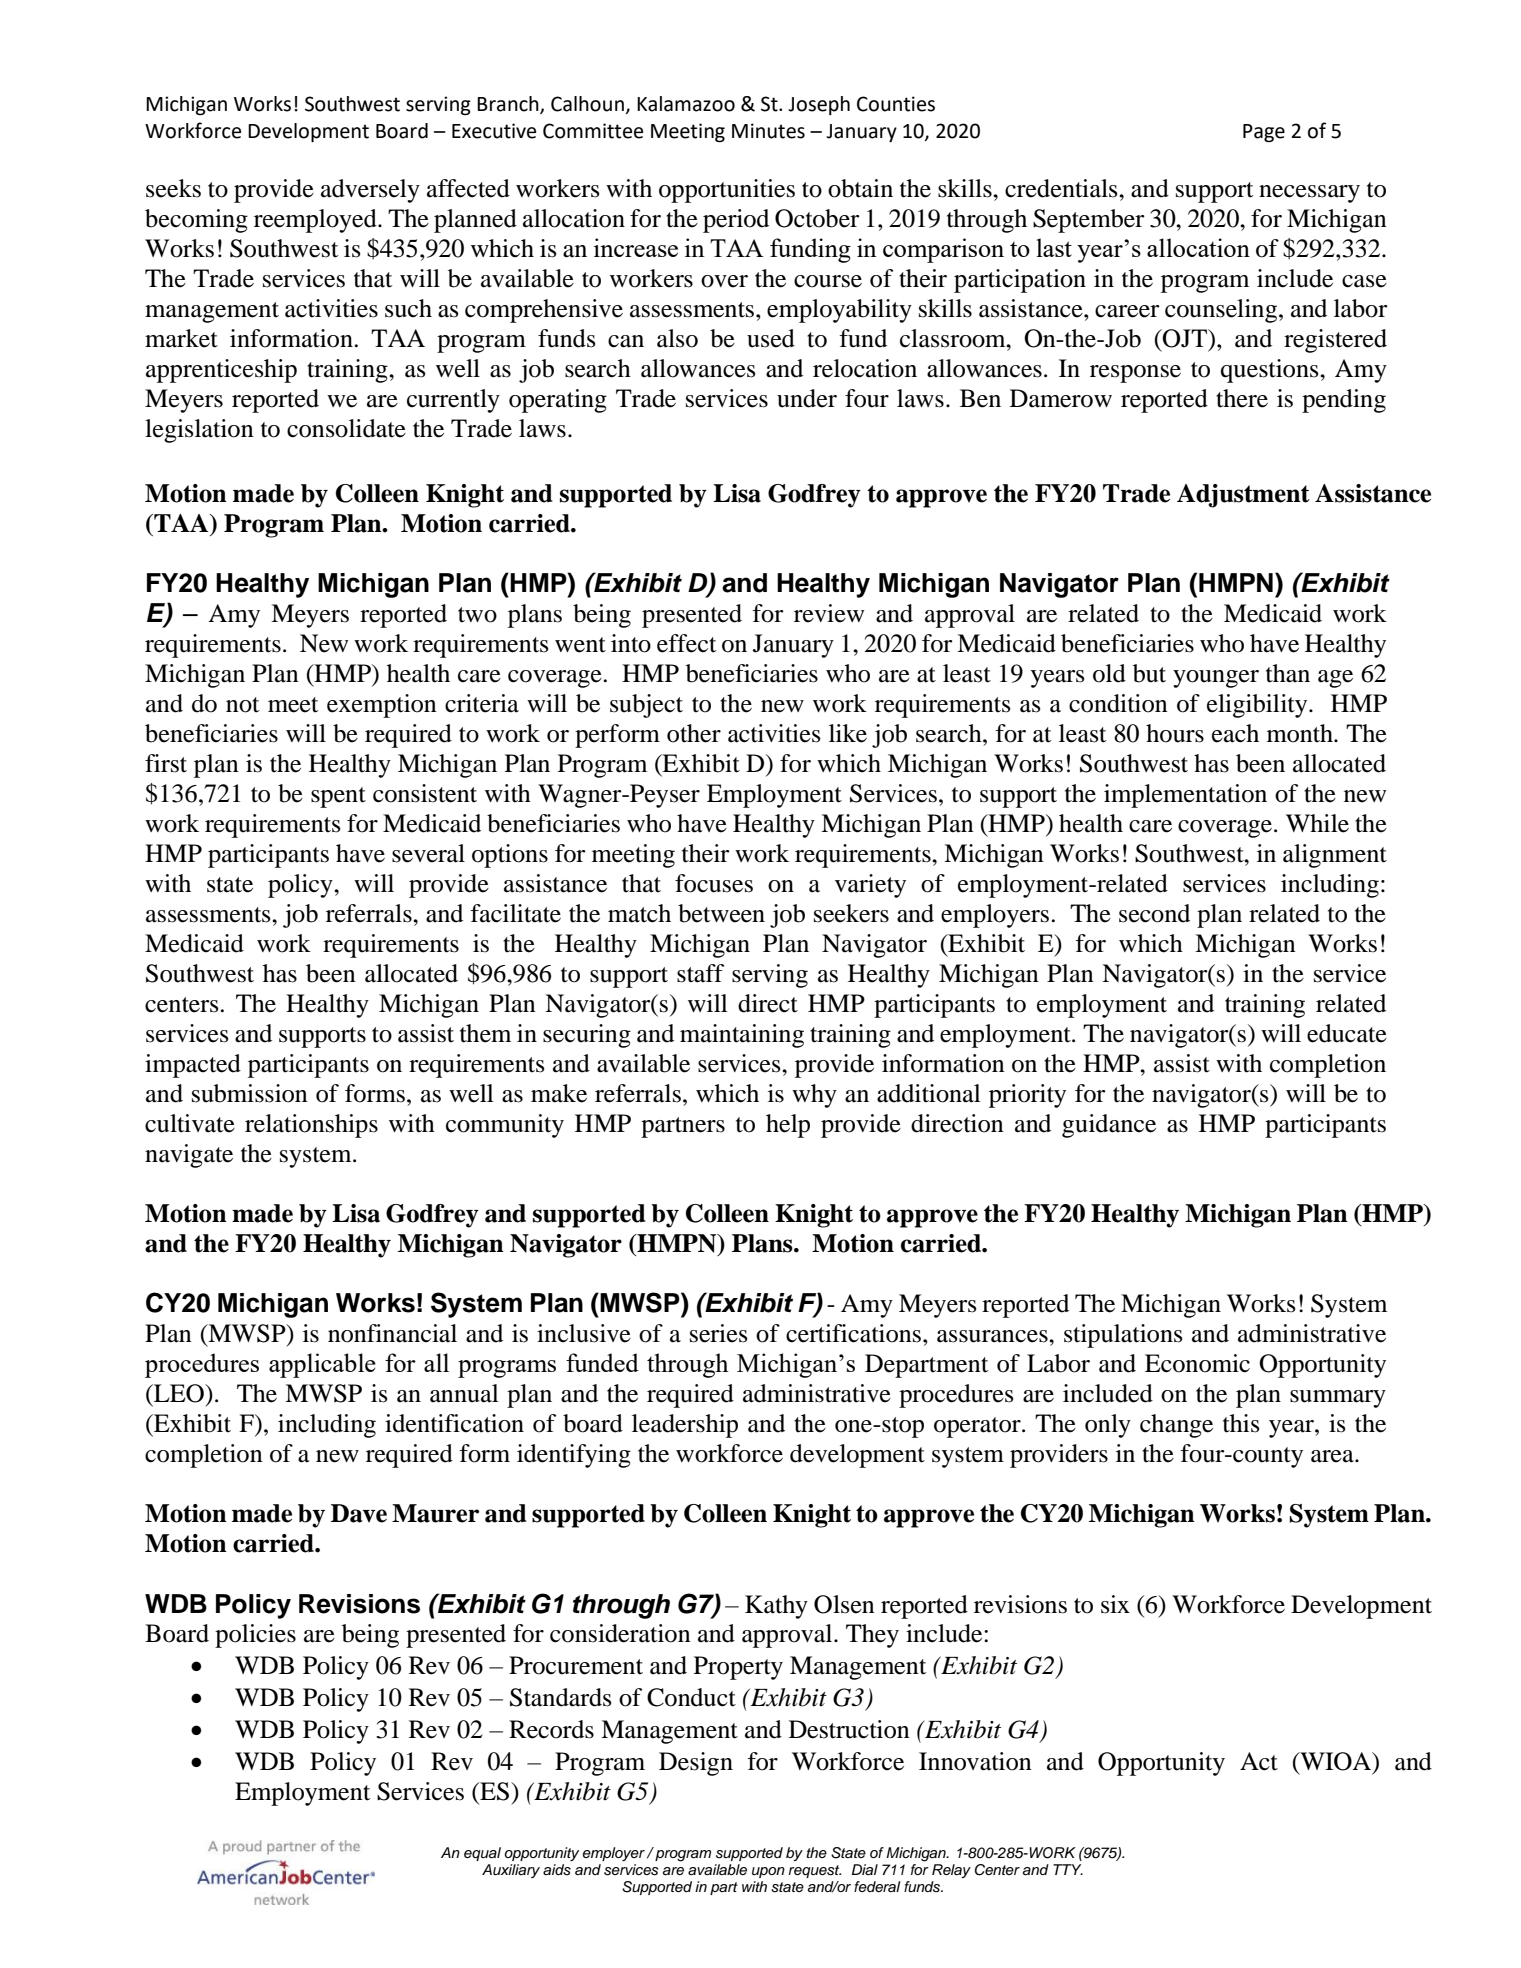 The height and width of the screenshot is (1968, 1521). What do you see at coordinates (768, 1872) in the screenshot?
I see `upon` at bounding box center [768, 1872].
